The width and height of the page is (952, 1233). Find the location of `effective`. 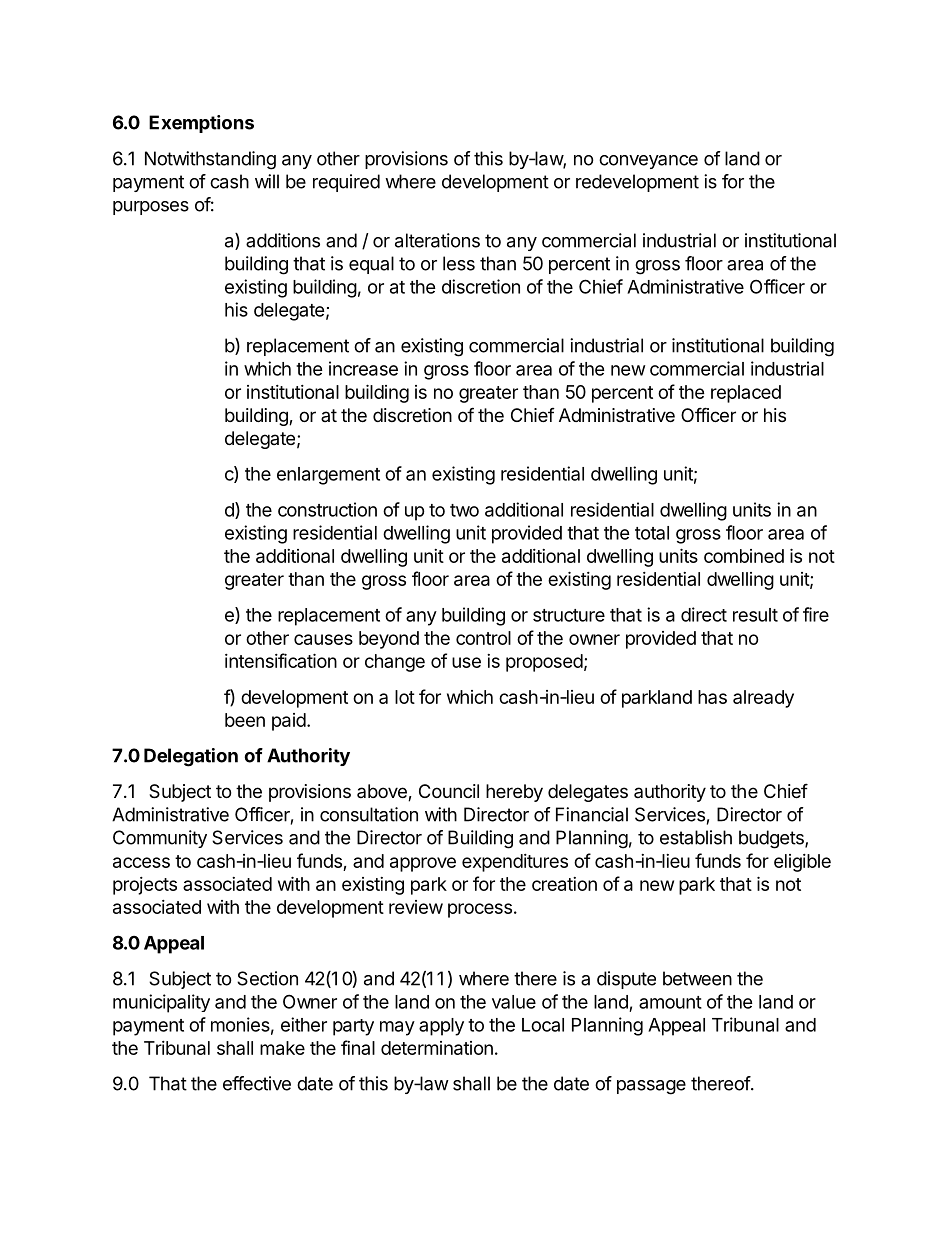

effective is located at coordinates (257, 1083).
